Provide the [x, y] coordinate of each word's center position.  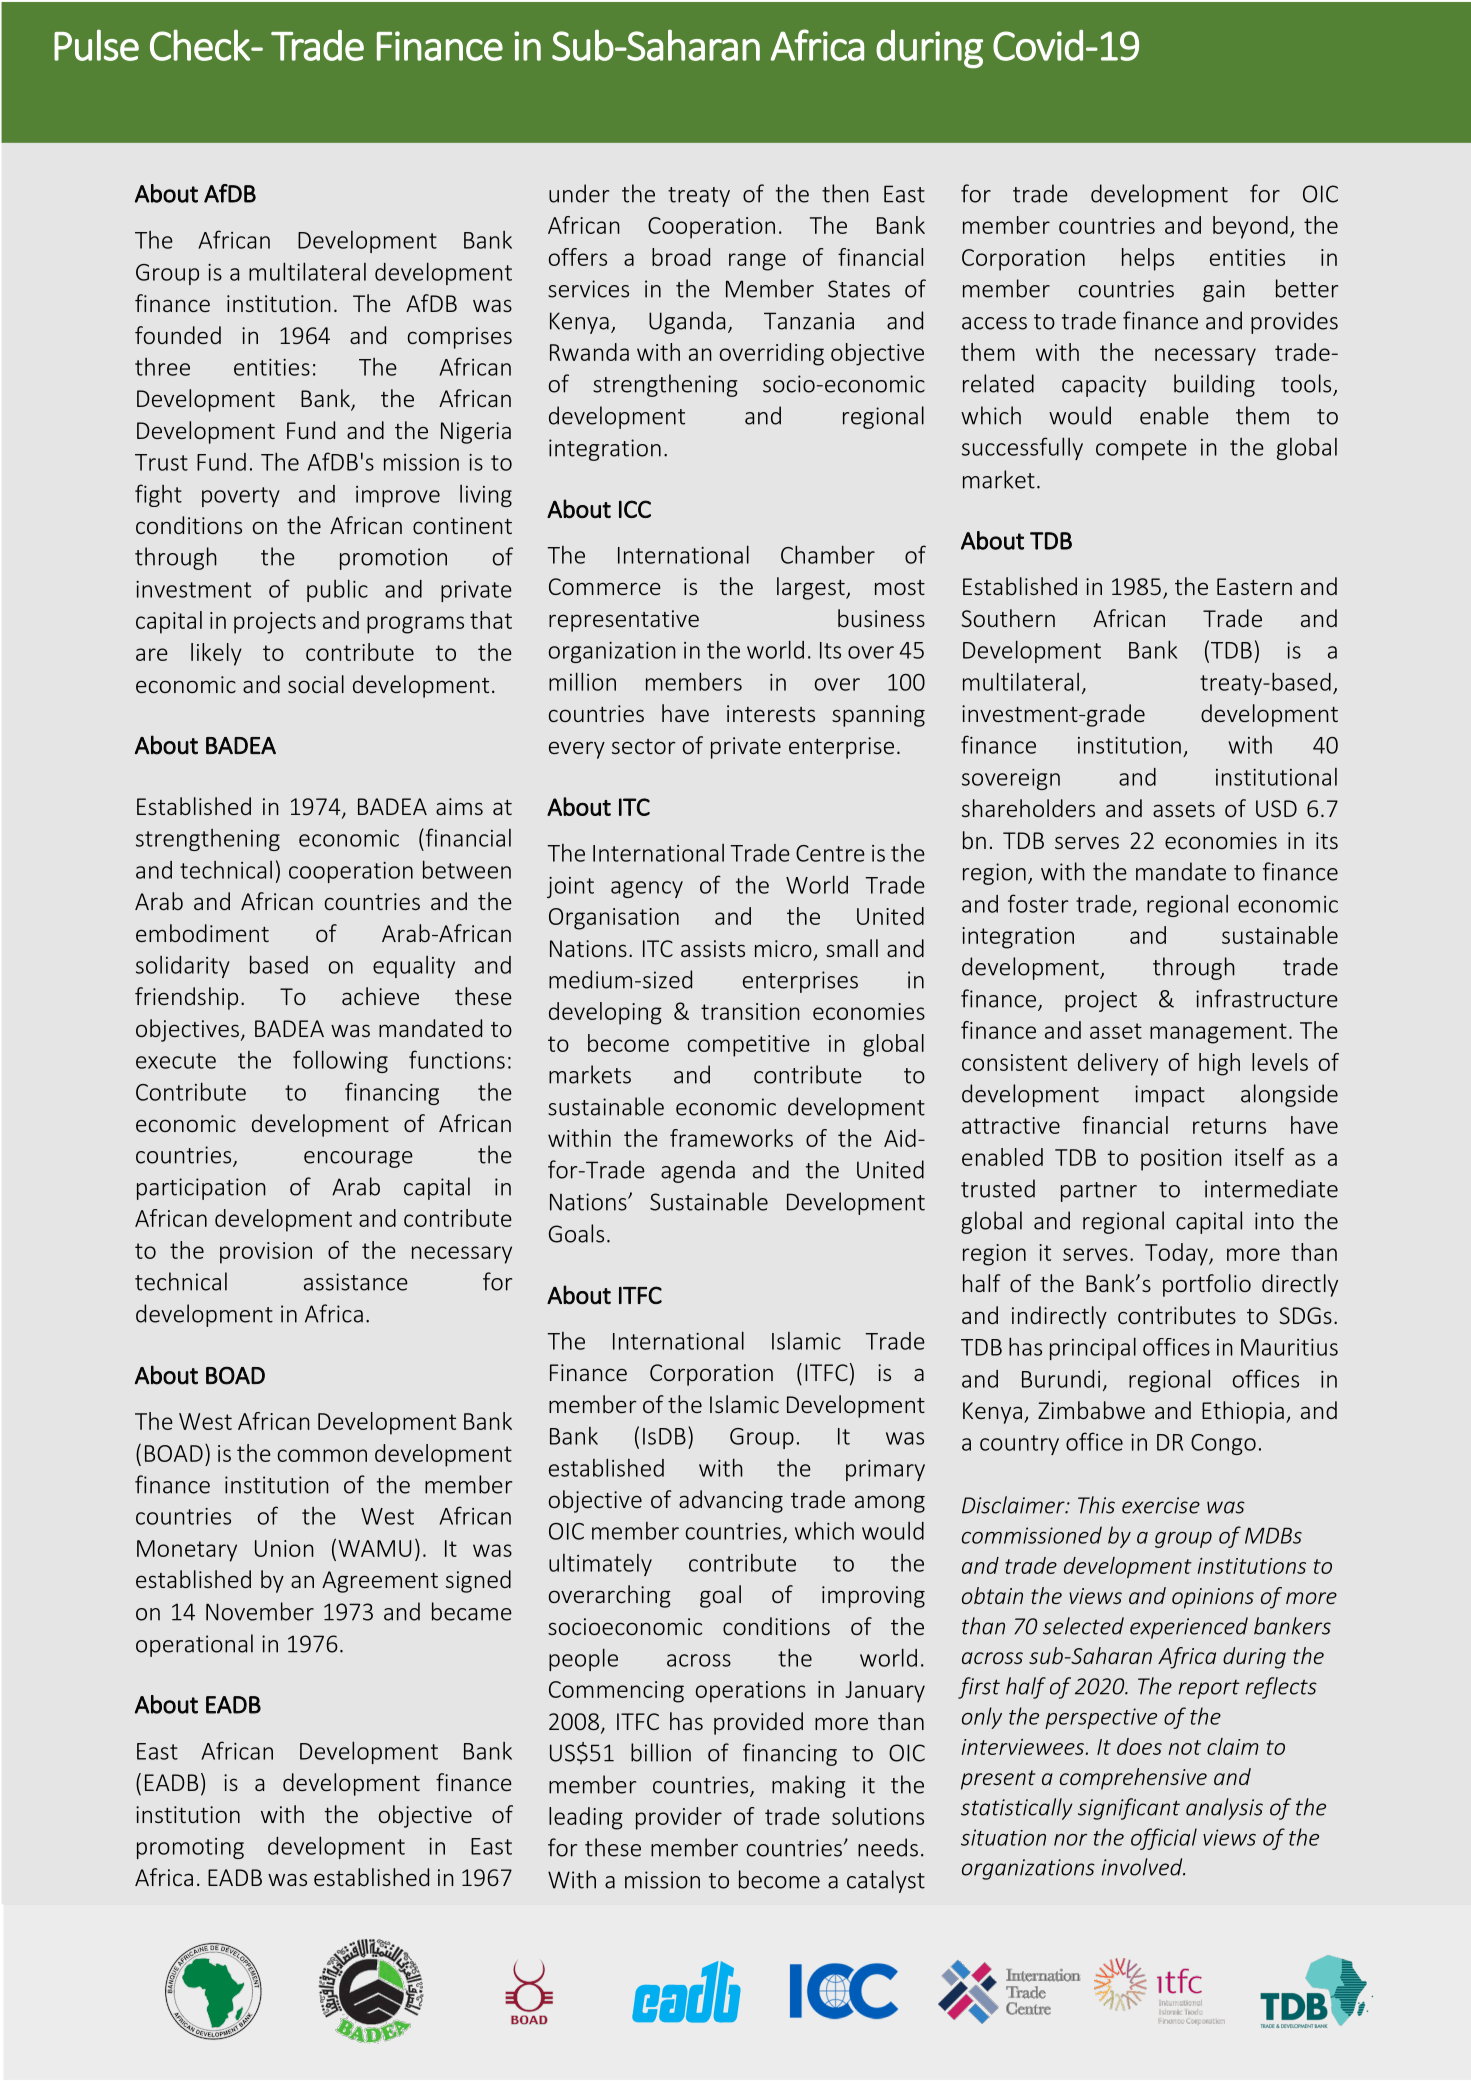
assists [713, 948]
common [322, 1455]
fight [158, 495]
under [579, 193]
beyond [1250, 227]
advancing [731, 1501]
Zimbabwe [1091, 1410]
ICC [635, 509]
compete [1141, 450]
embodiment [202, 933]
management [1218, 1033]
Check [201, 45]
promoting [190, 1848]
